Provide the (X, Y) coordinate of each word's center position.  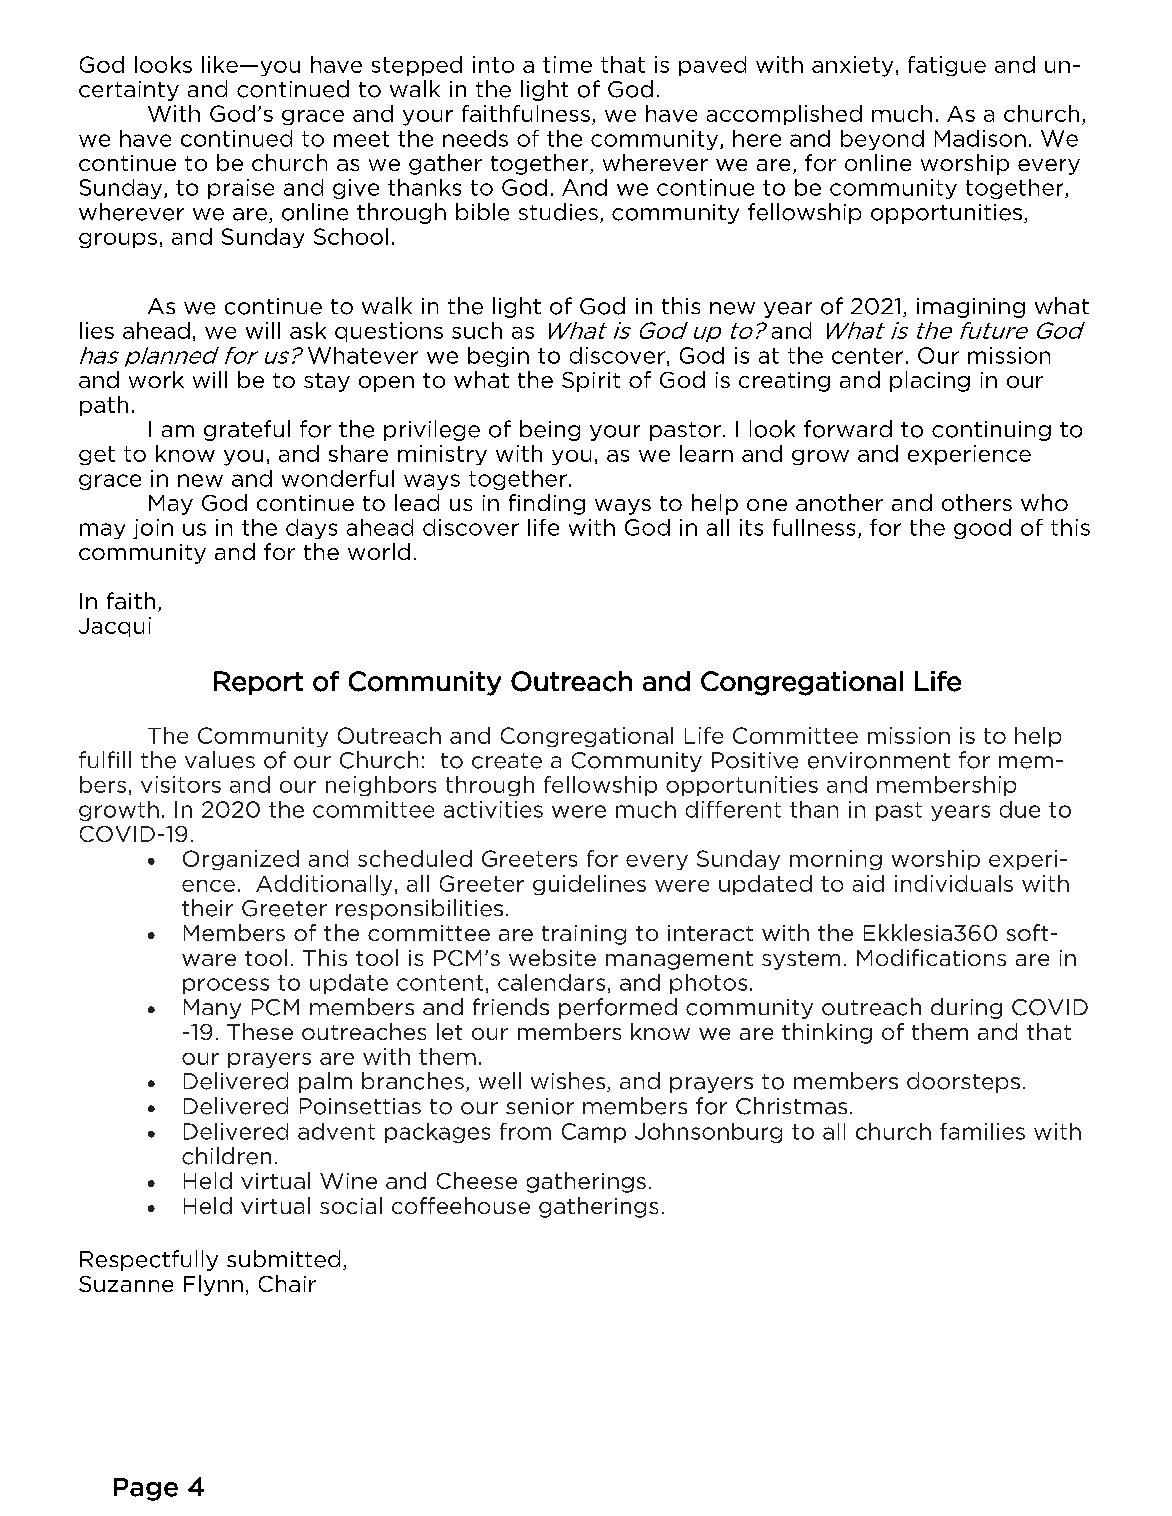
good (982, 529)
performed (618, 1008)
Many (212, 1009)
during (966, 1008)
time (567, 64)
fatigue (947, 66)
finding (547, 504)
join (153, 529)
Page (146, 1489)
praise (241, 189)
